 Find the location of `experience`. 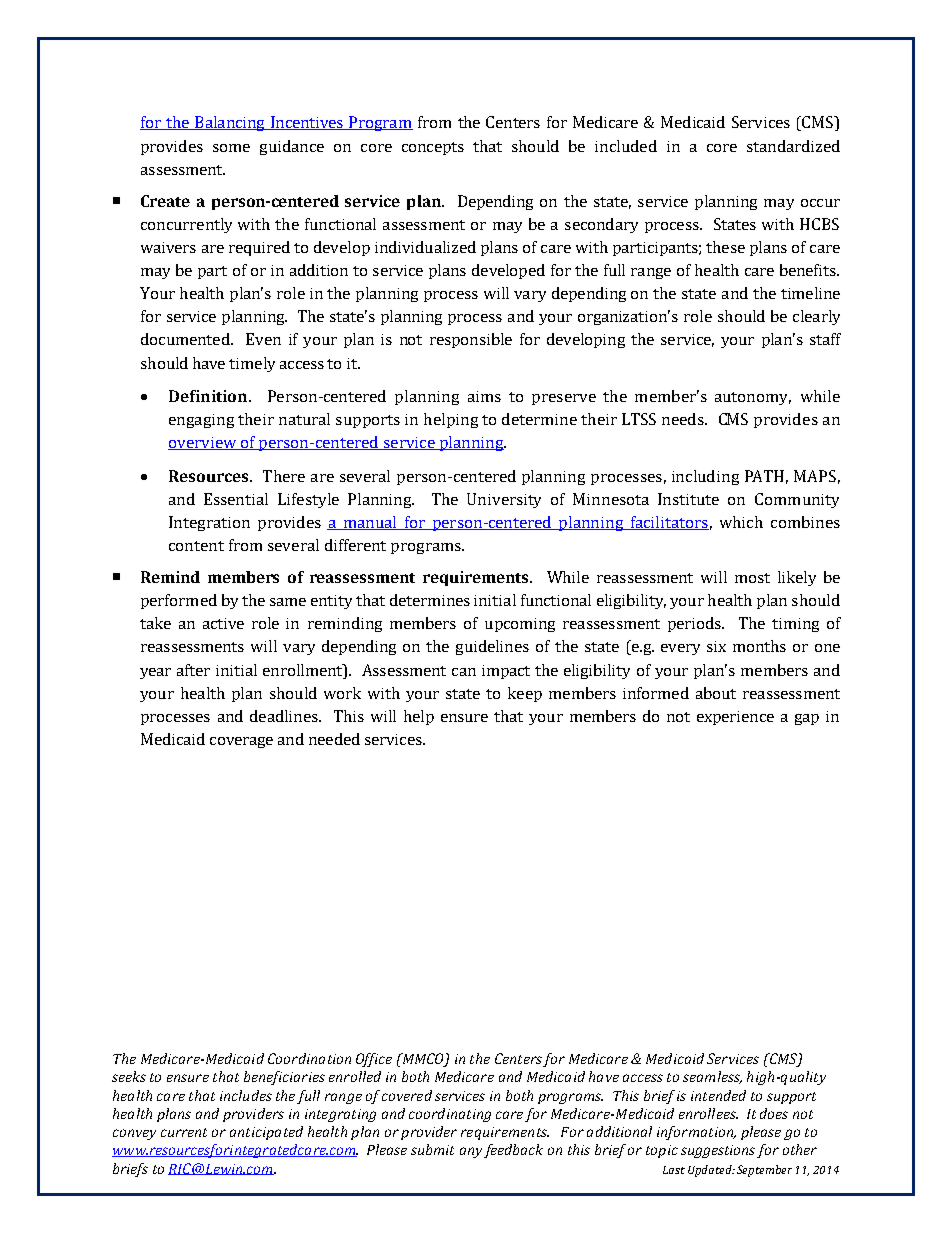

experience is located at coordinates (735, 718).
